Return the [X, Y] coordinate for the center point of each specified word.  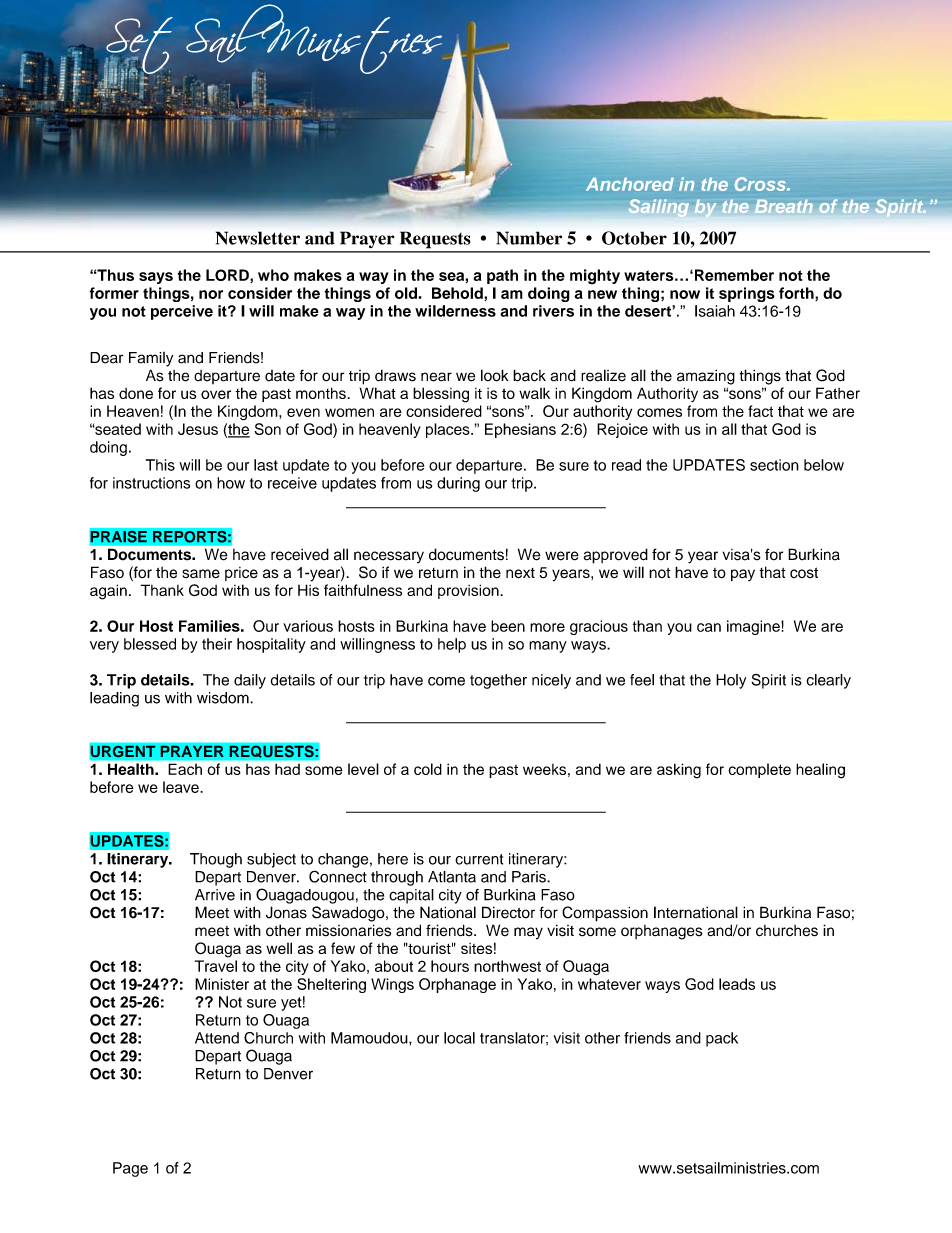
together [498, 681]
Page [130, 1169]
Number [529, 238]
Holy [731, 681]
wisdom [224, 698]
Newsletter [258, 238]
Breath [783, 206]
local [459, 1038]
